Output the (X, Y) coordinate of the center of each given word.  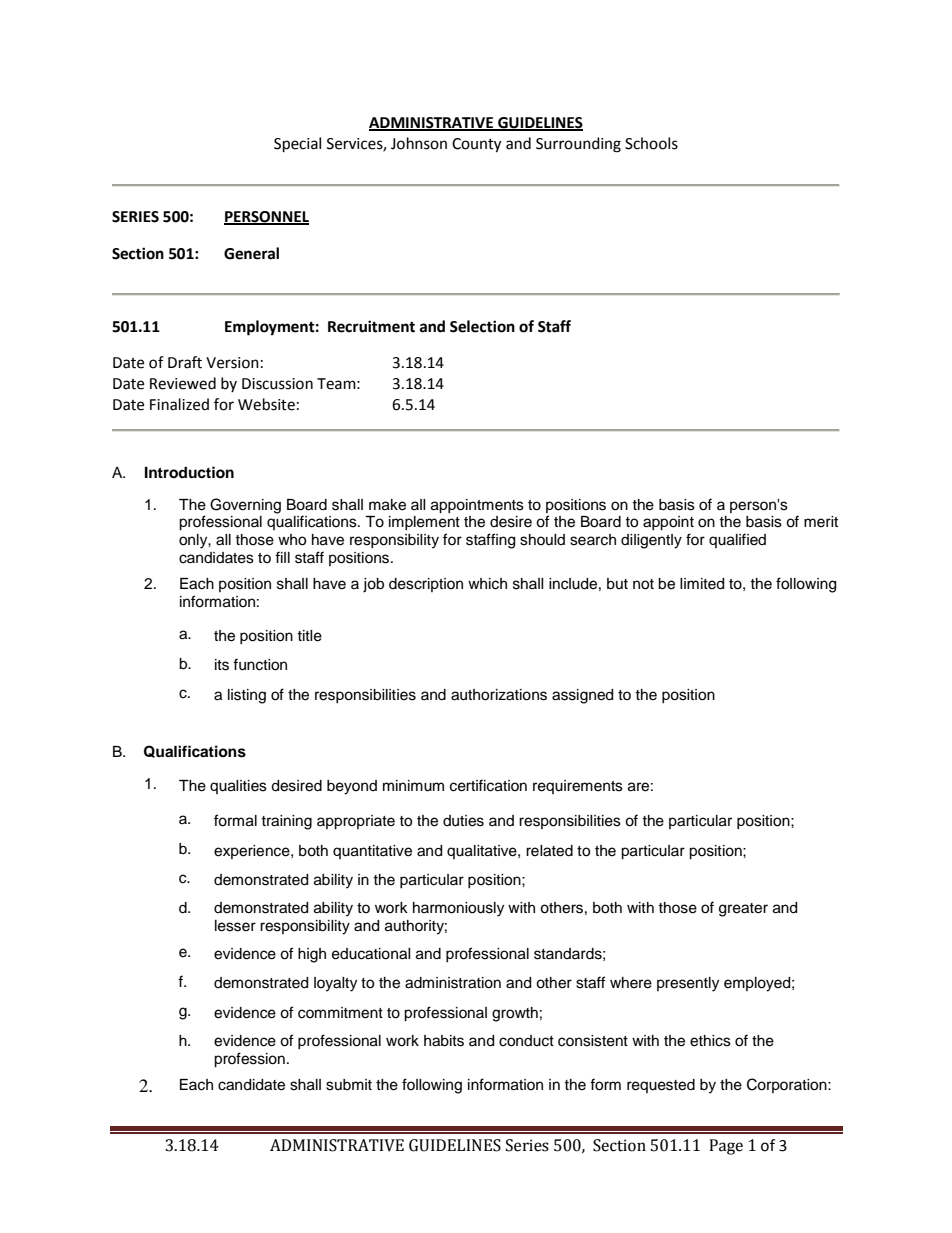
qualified (737, 540)
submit (349, 1085)
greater (743, 910)
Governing (245, 506)
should (542, 540)
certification (488, 785)
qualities (238, 787)
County (476, 145)
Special (297, 145)
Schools (651, 143)
